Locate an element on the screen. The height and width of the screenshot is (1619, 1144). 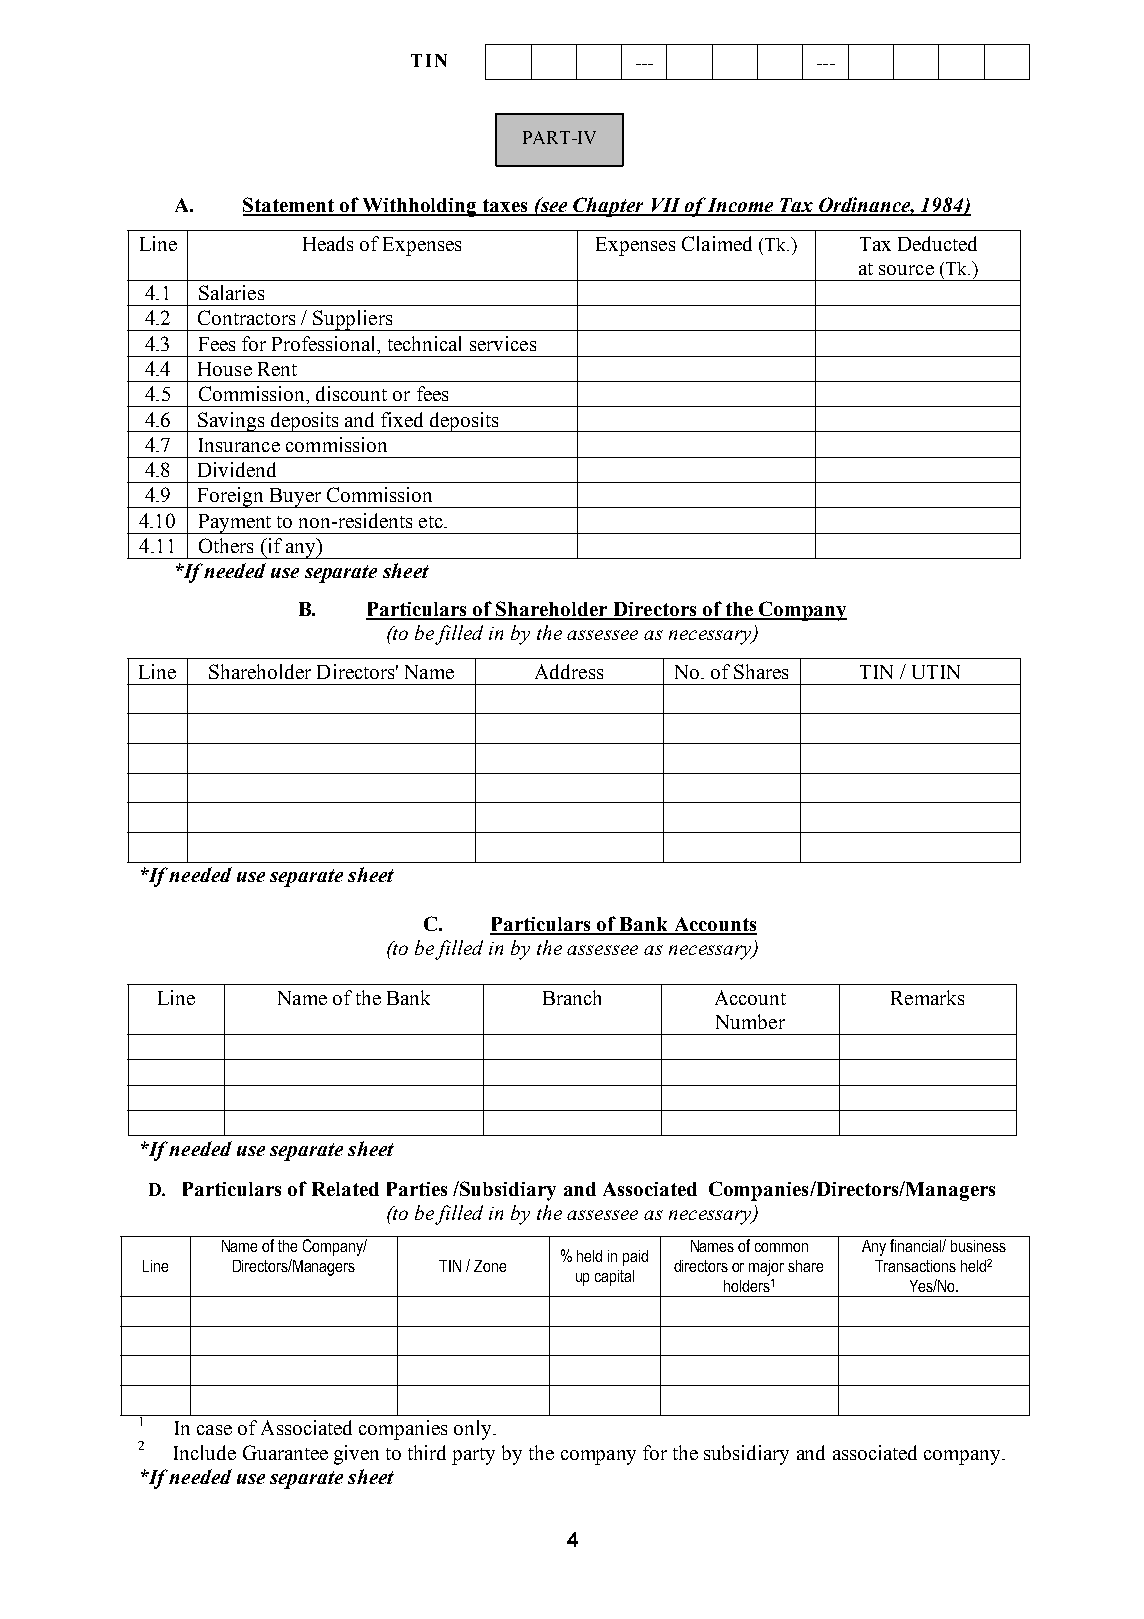
UTIN is located at coordinates (936, 672).
